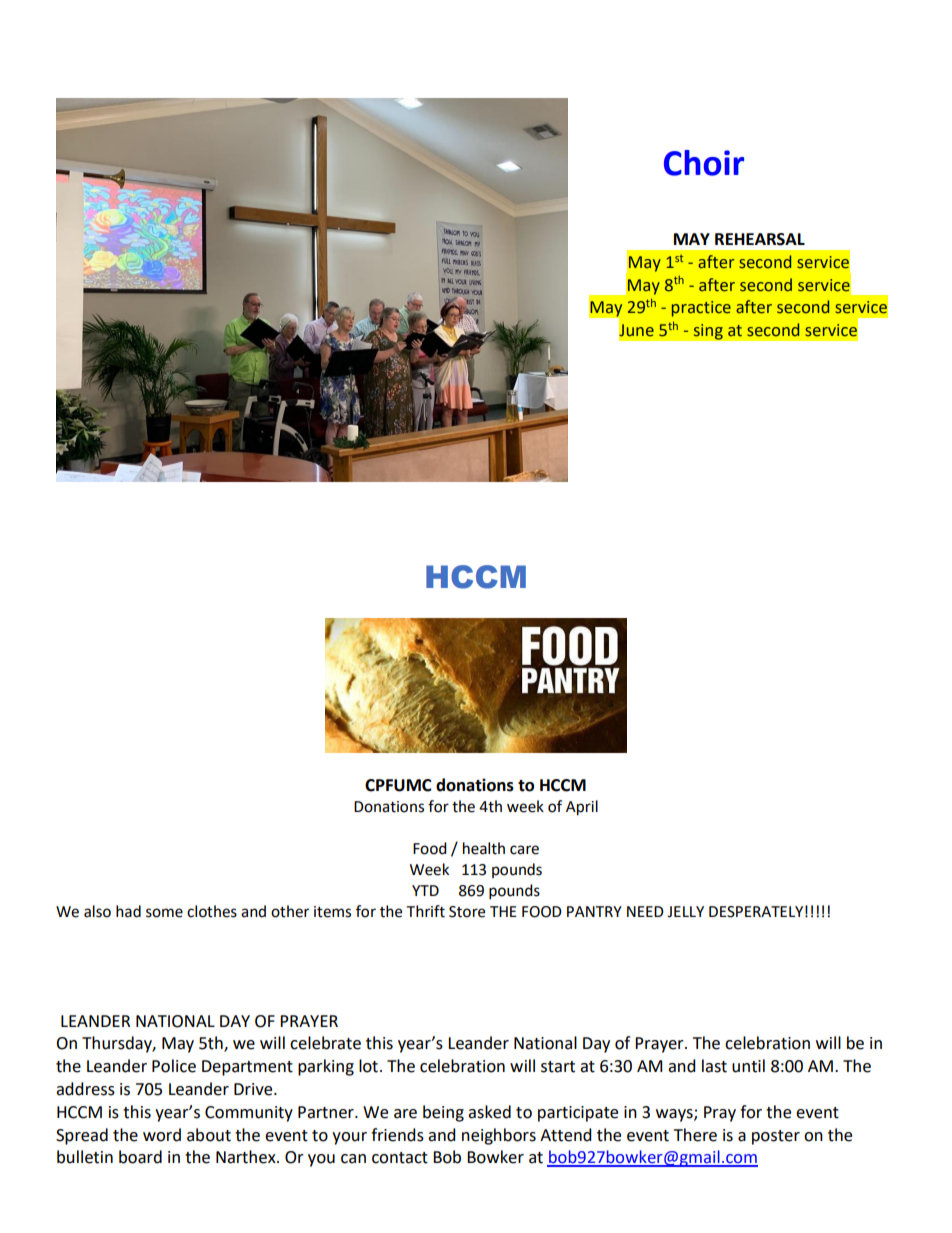 Image resolution: width=952 pixels, height=1233 pixels. What do you see at coordinates (760, 239) in the screenshot?
I see `REHEARSAL` at bounding box center [760, 239].
